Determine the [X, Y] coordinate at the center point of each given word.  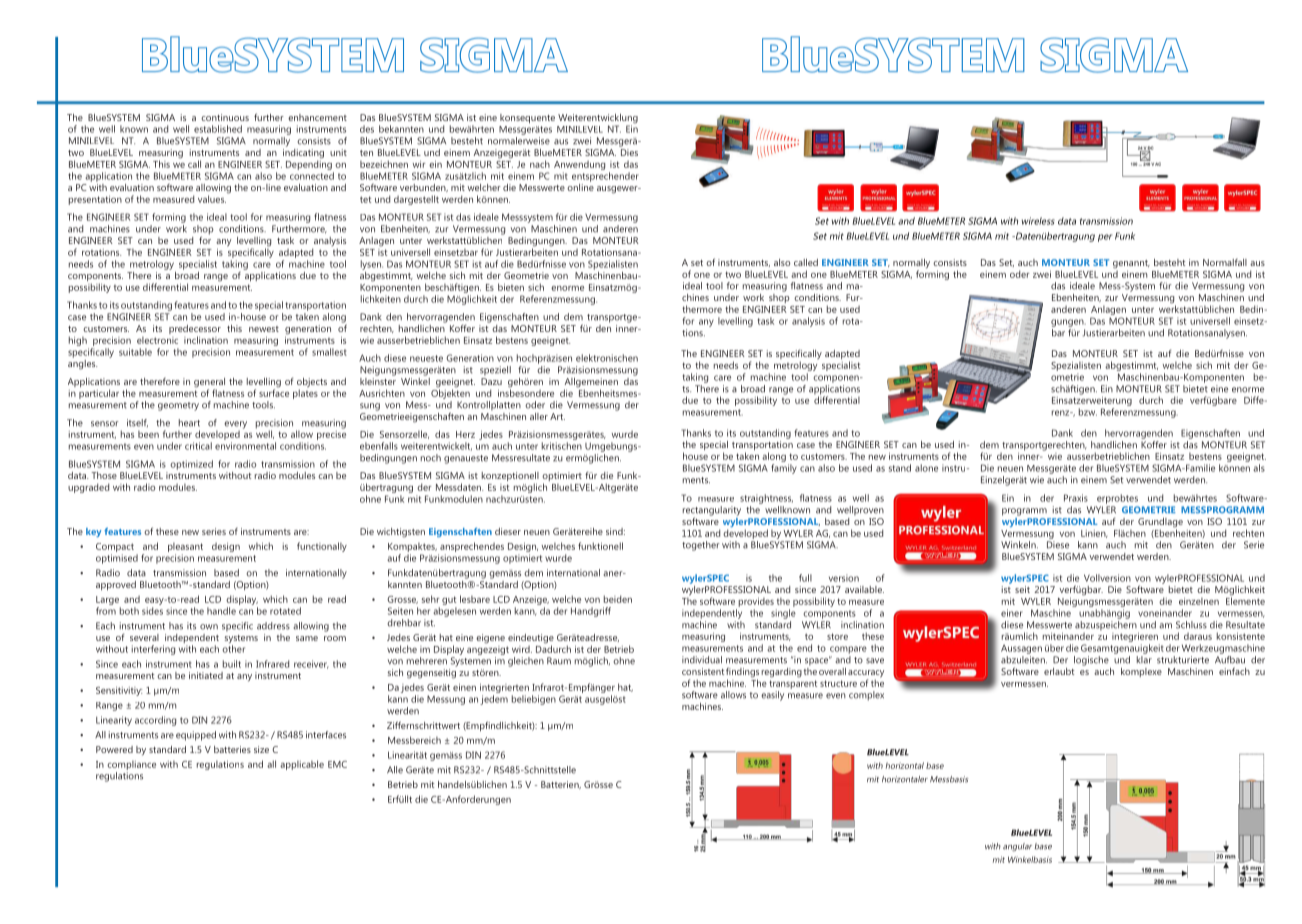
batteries [232, 749]
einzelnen [1199, 601]
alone [926, 468]
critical [198, 446]
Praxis [1076, 498]
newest [264, 329]
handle [221, 611]
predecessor [195, 331]
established [218, 129]
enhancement [317, 117]
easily [772, 696]
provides [756, 602]
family [784, 469]
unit [338, 152]
